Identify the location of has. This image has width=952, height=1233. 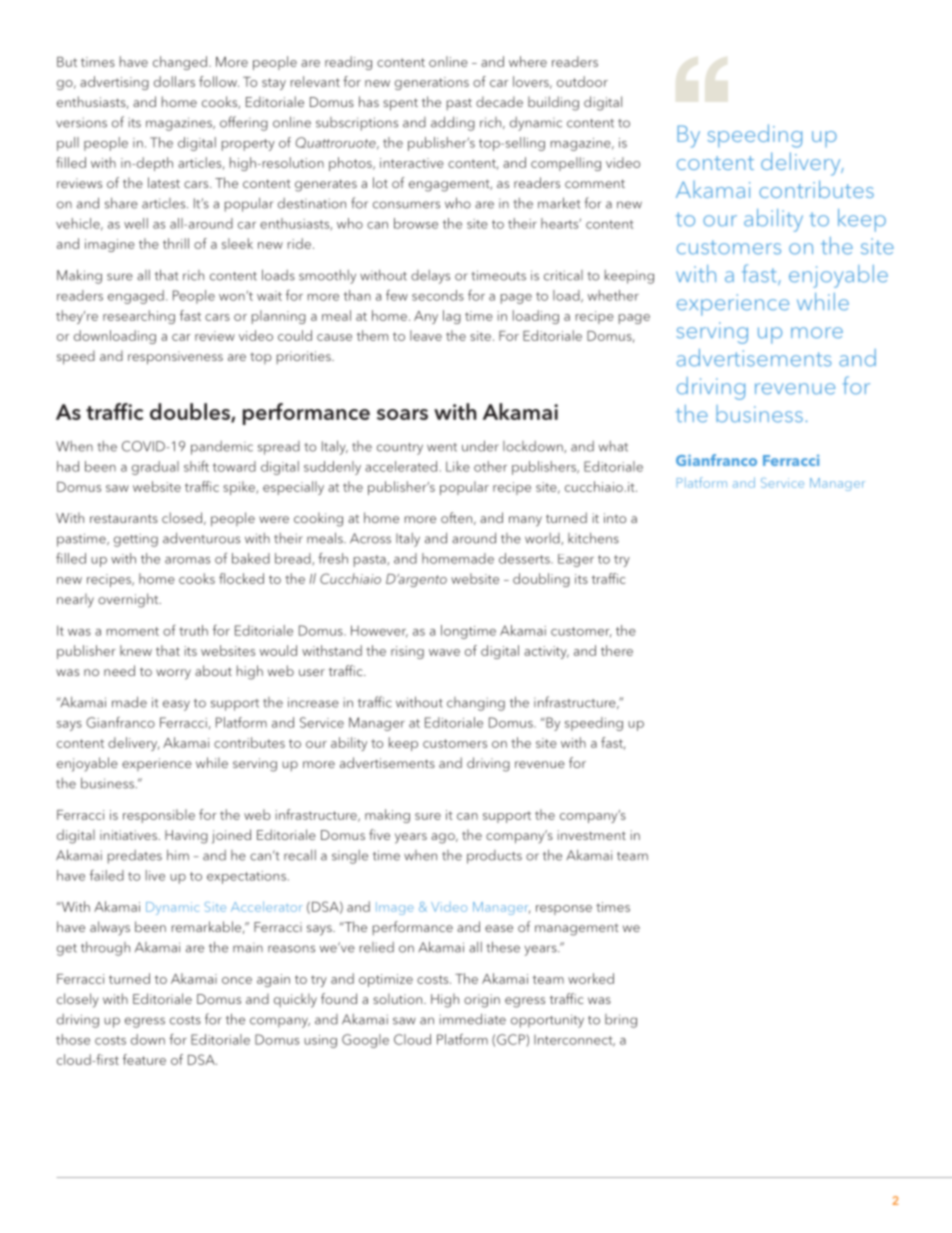
(369, 101).
